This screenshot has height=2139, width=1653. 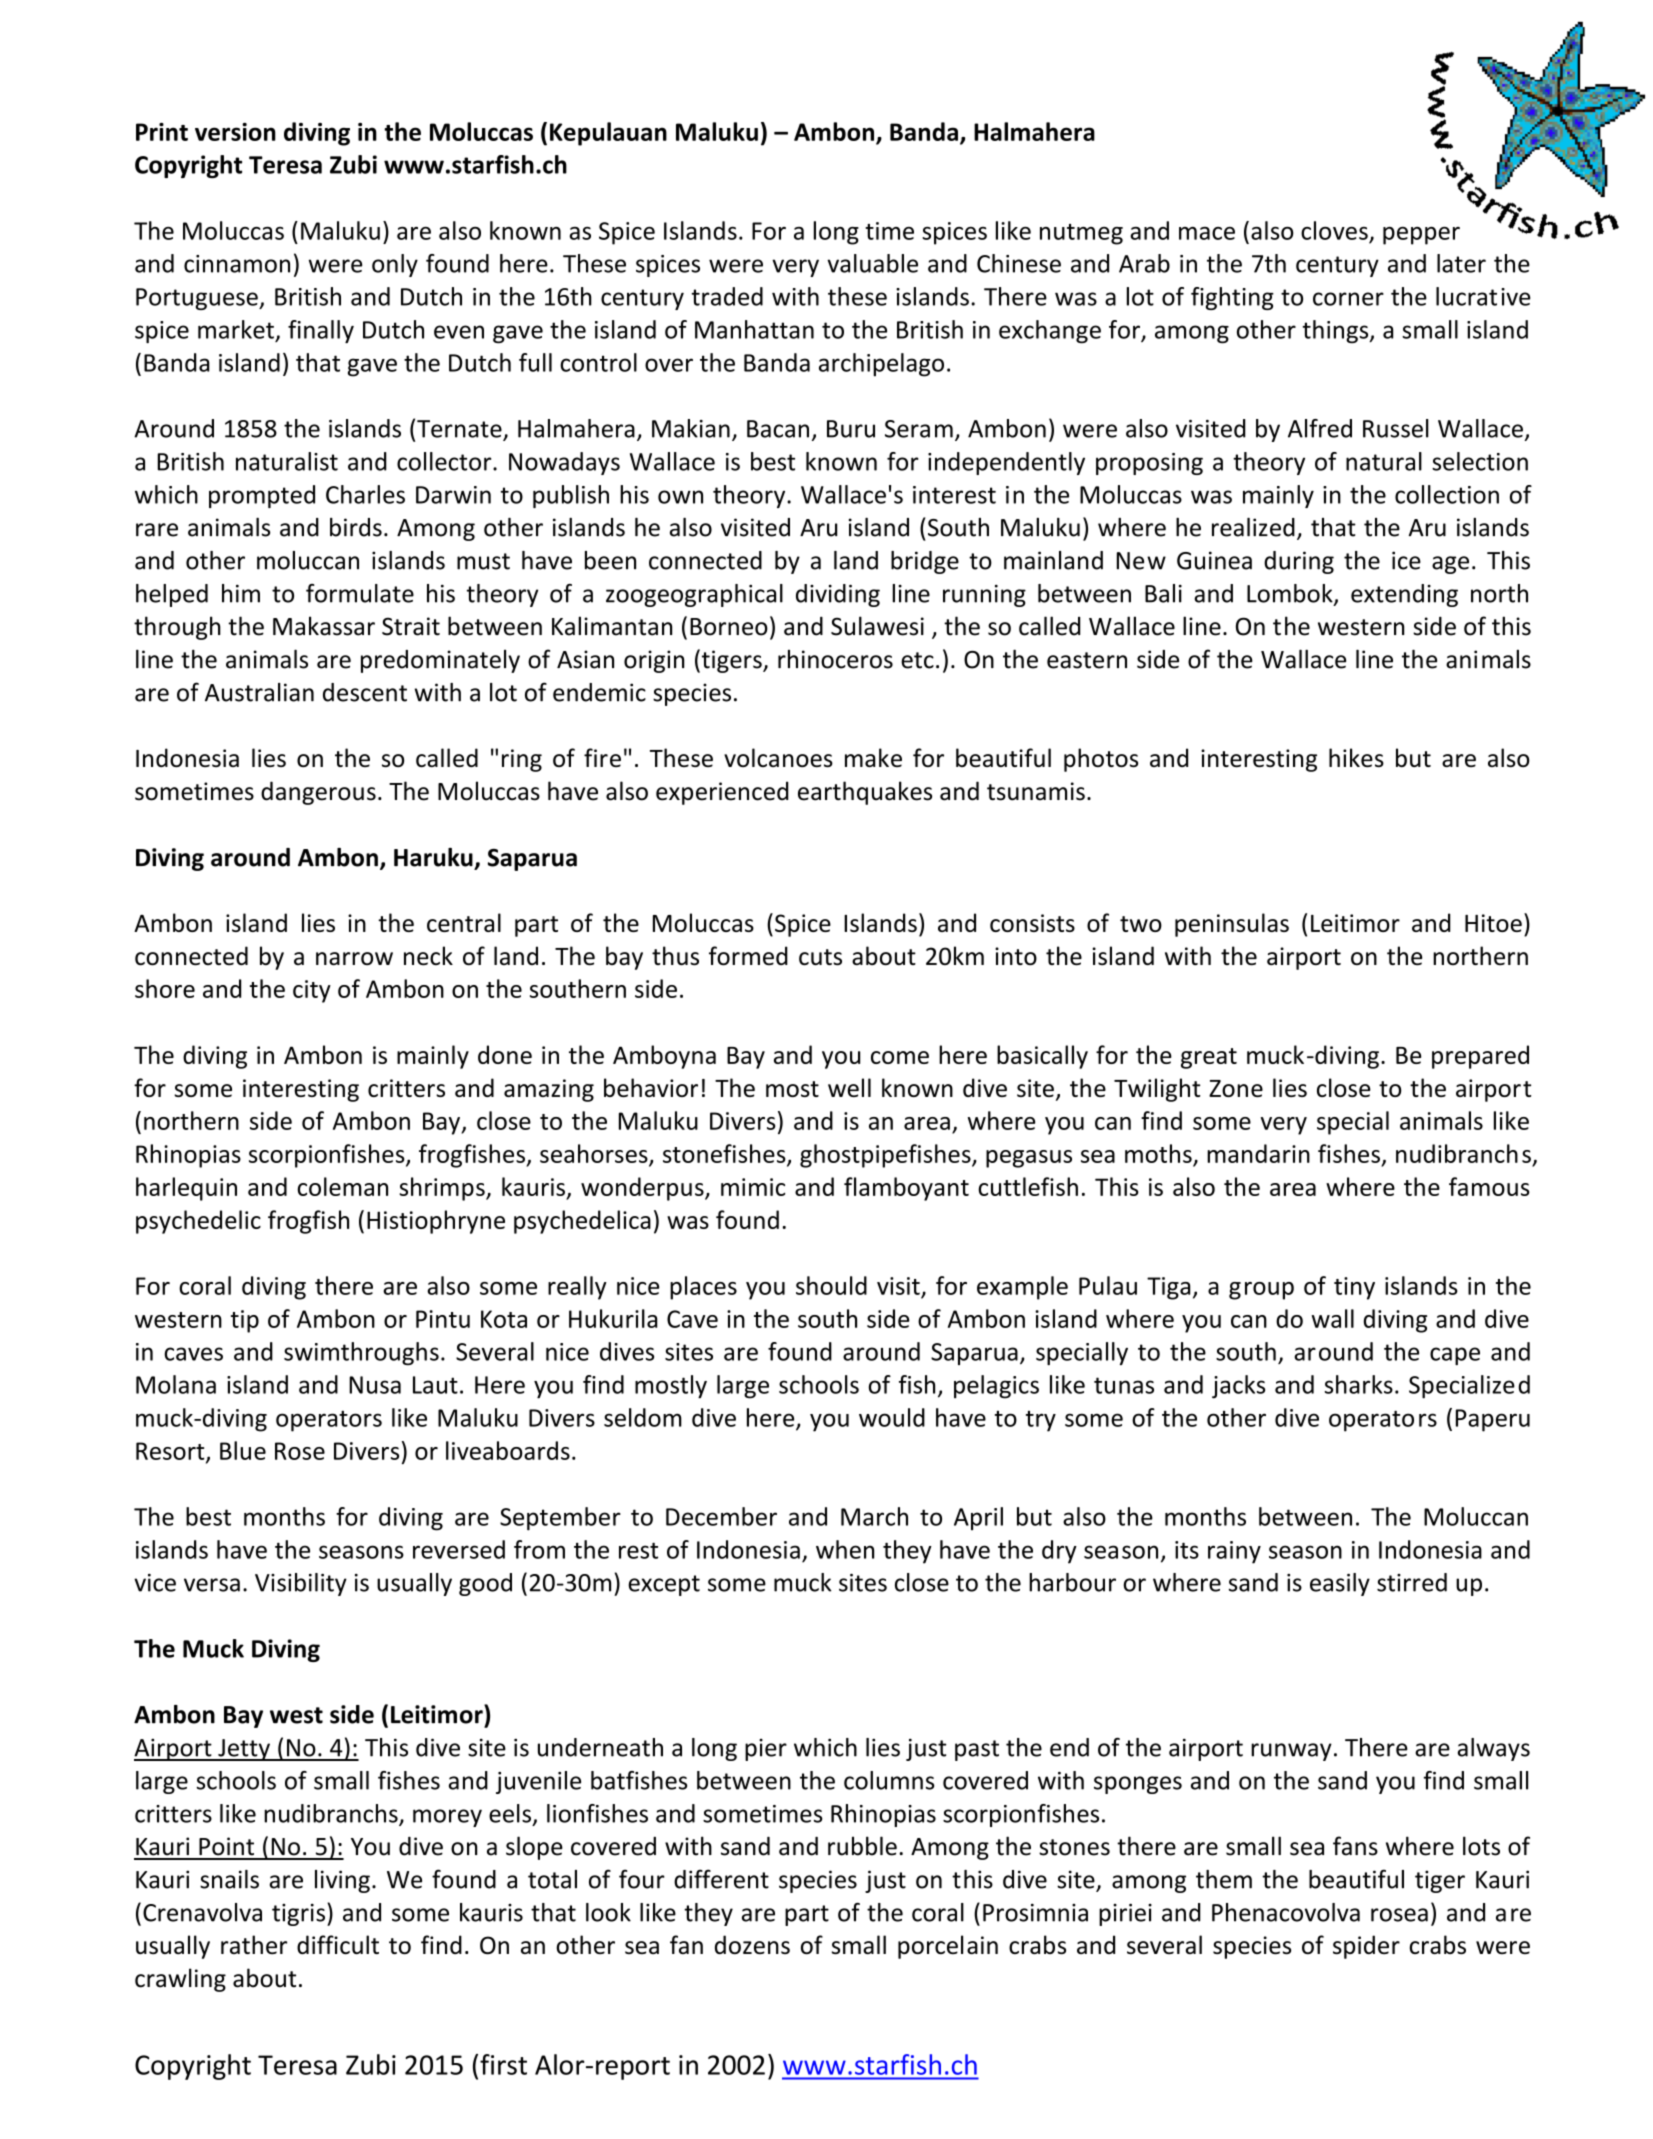 What do you see at coordinates (360, 593) in the screenshot?
I see `formulate` at bounding box center [360, 593].
